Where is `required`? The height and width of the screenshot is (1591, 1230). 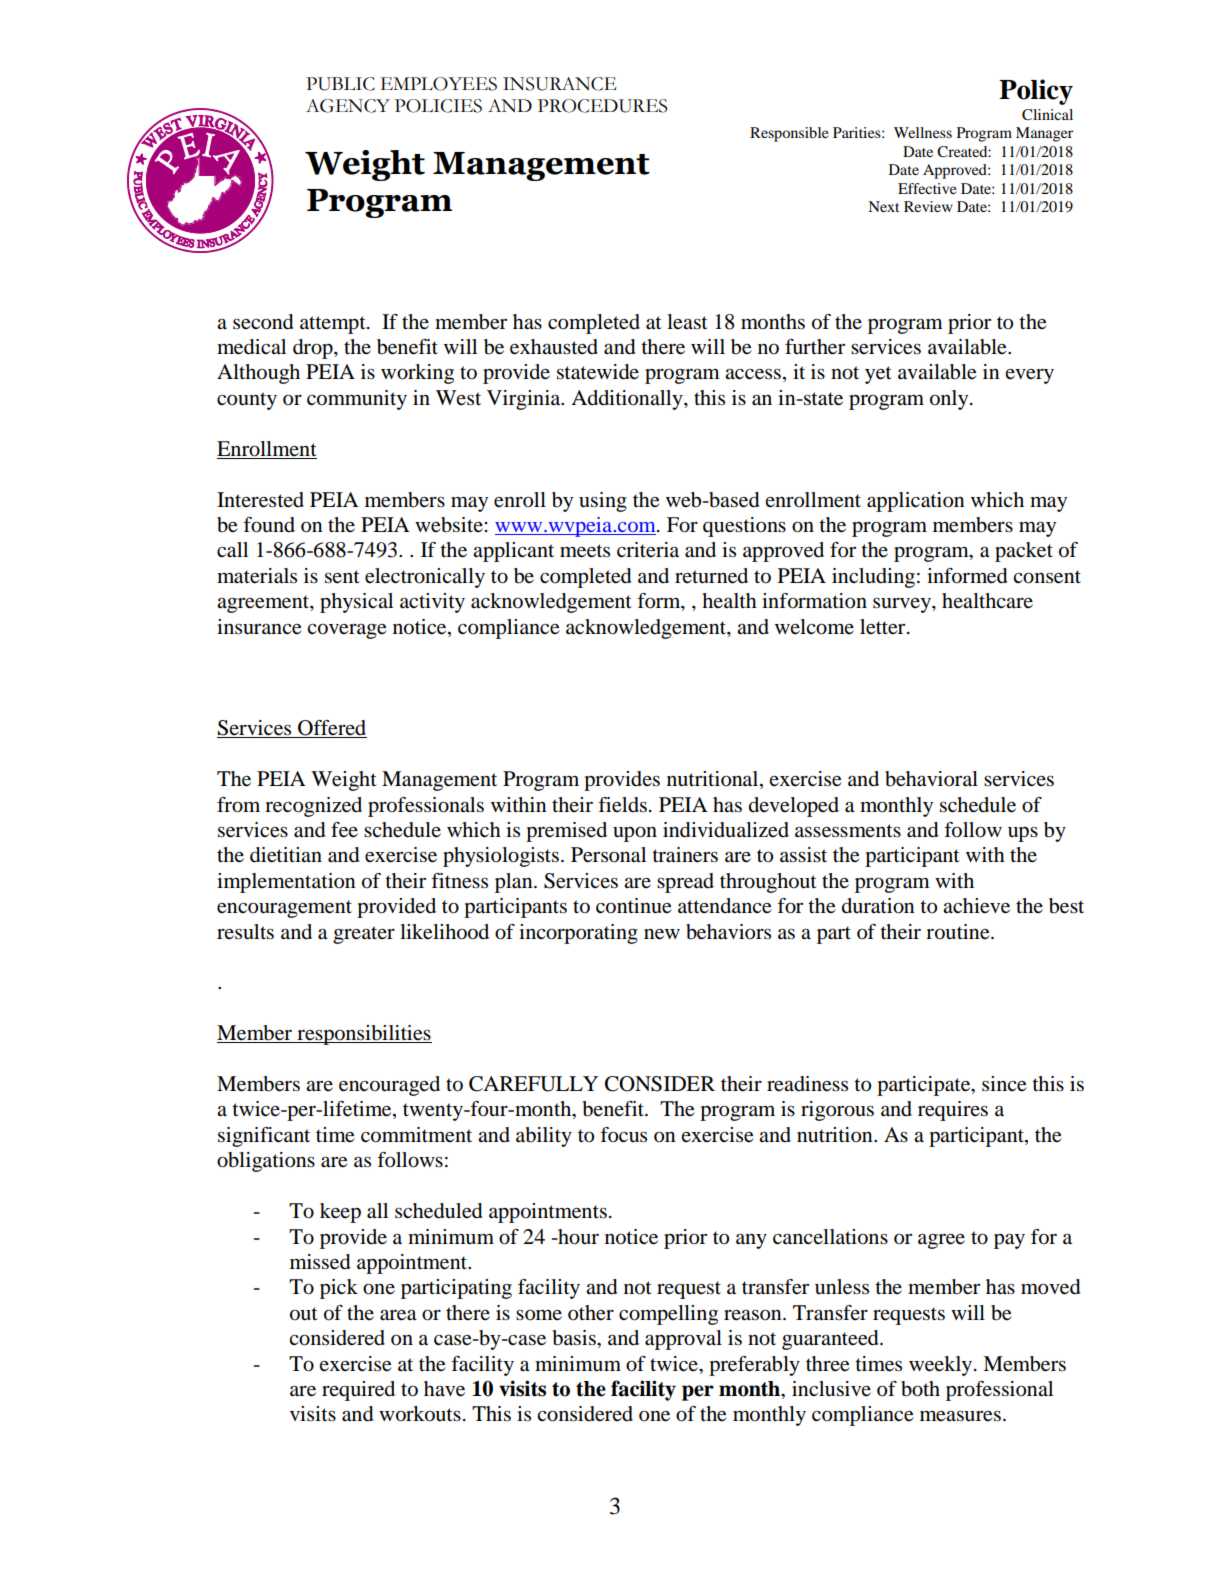
required is located at coordinates (358, 1391).
